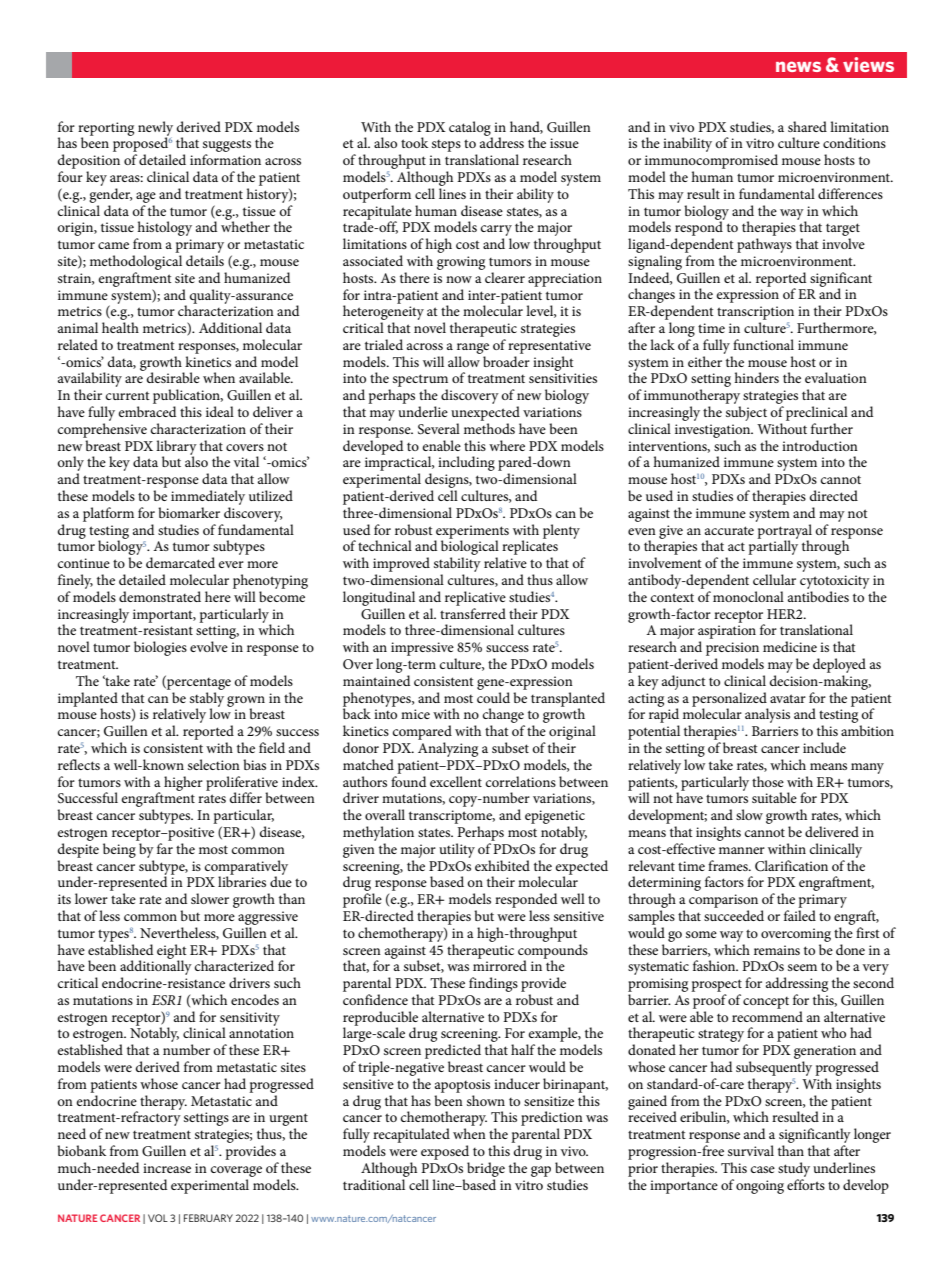  Describe the element at coordinates (473, 348) in the screenshot. I see `range` at that location.
